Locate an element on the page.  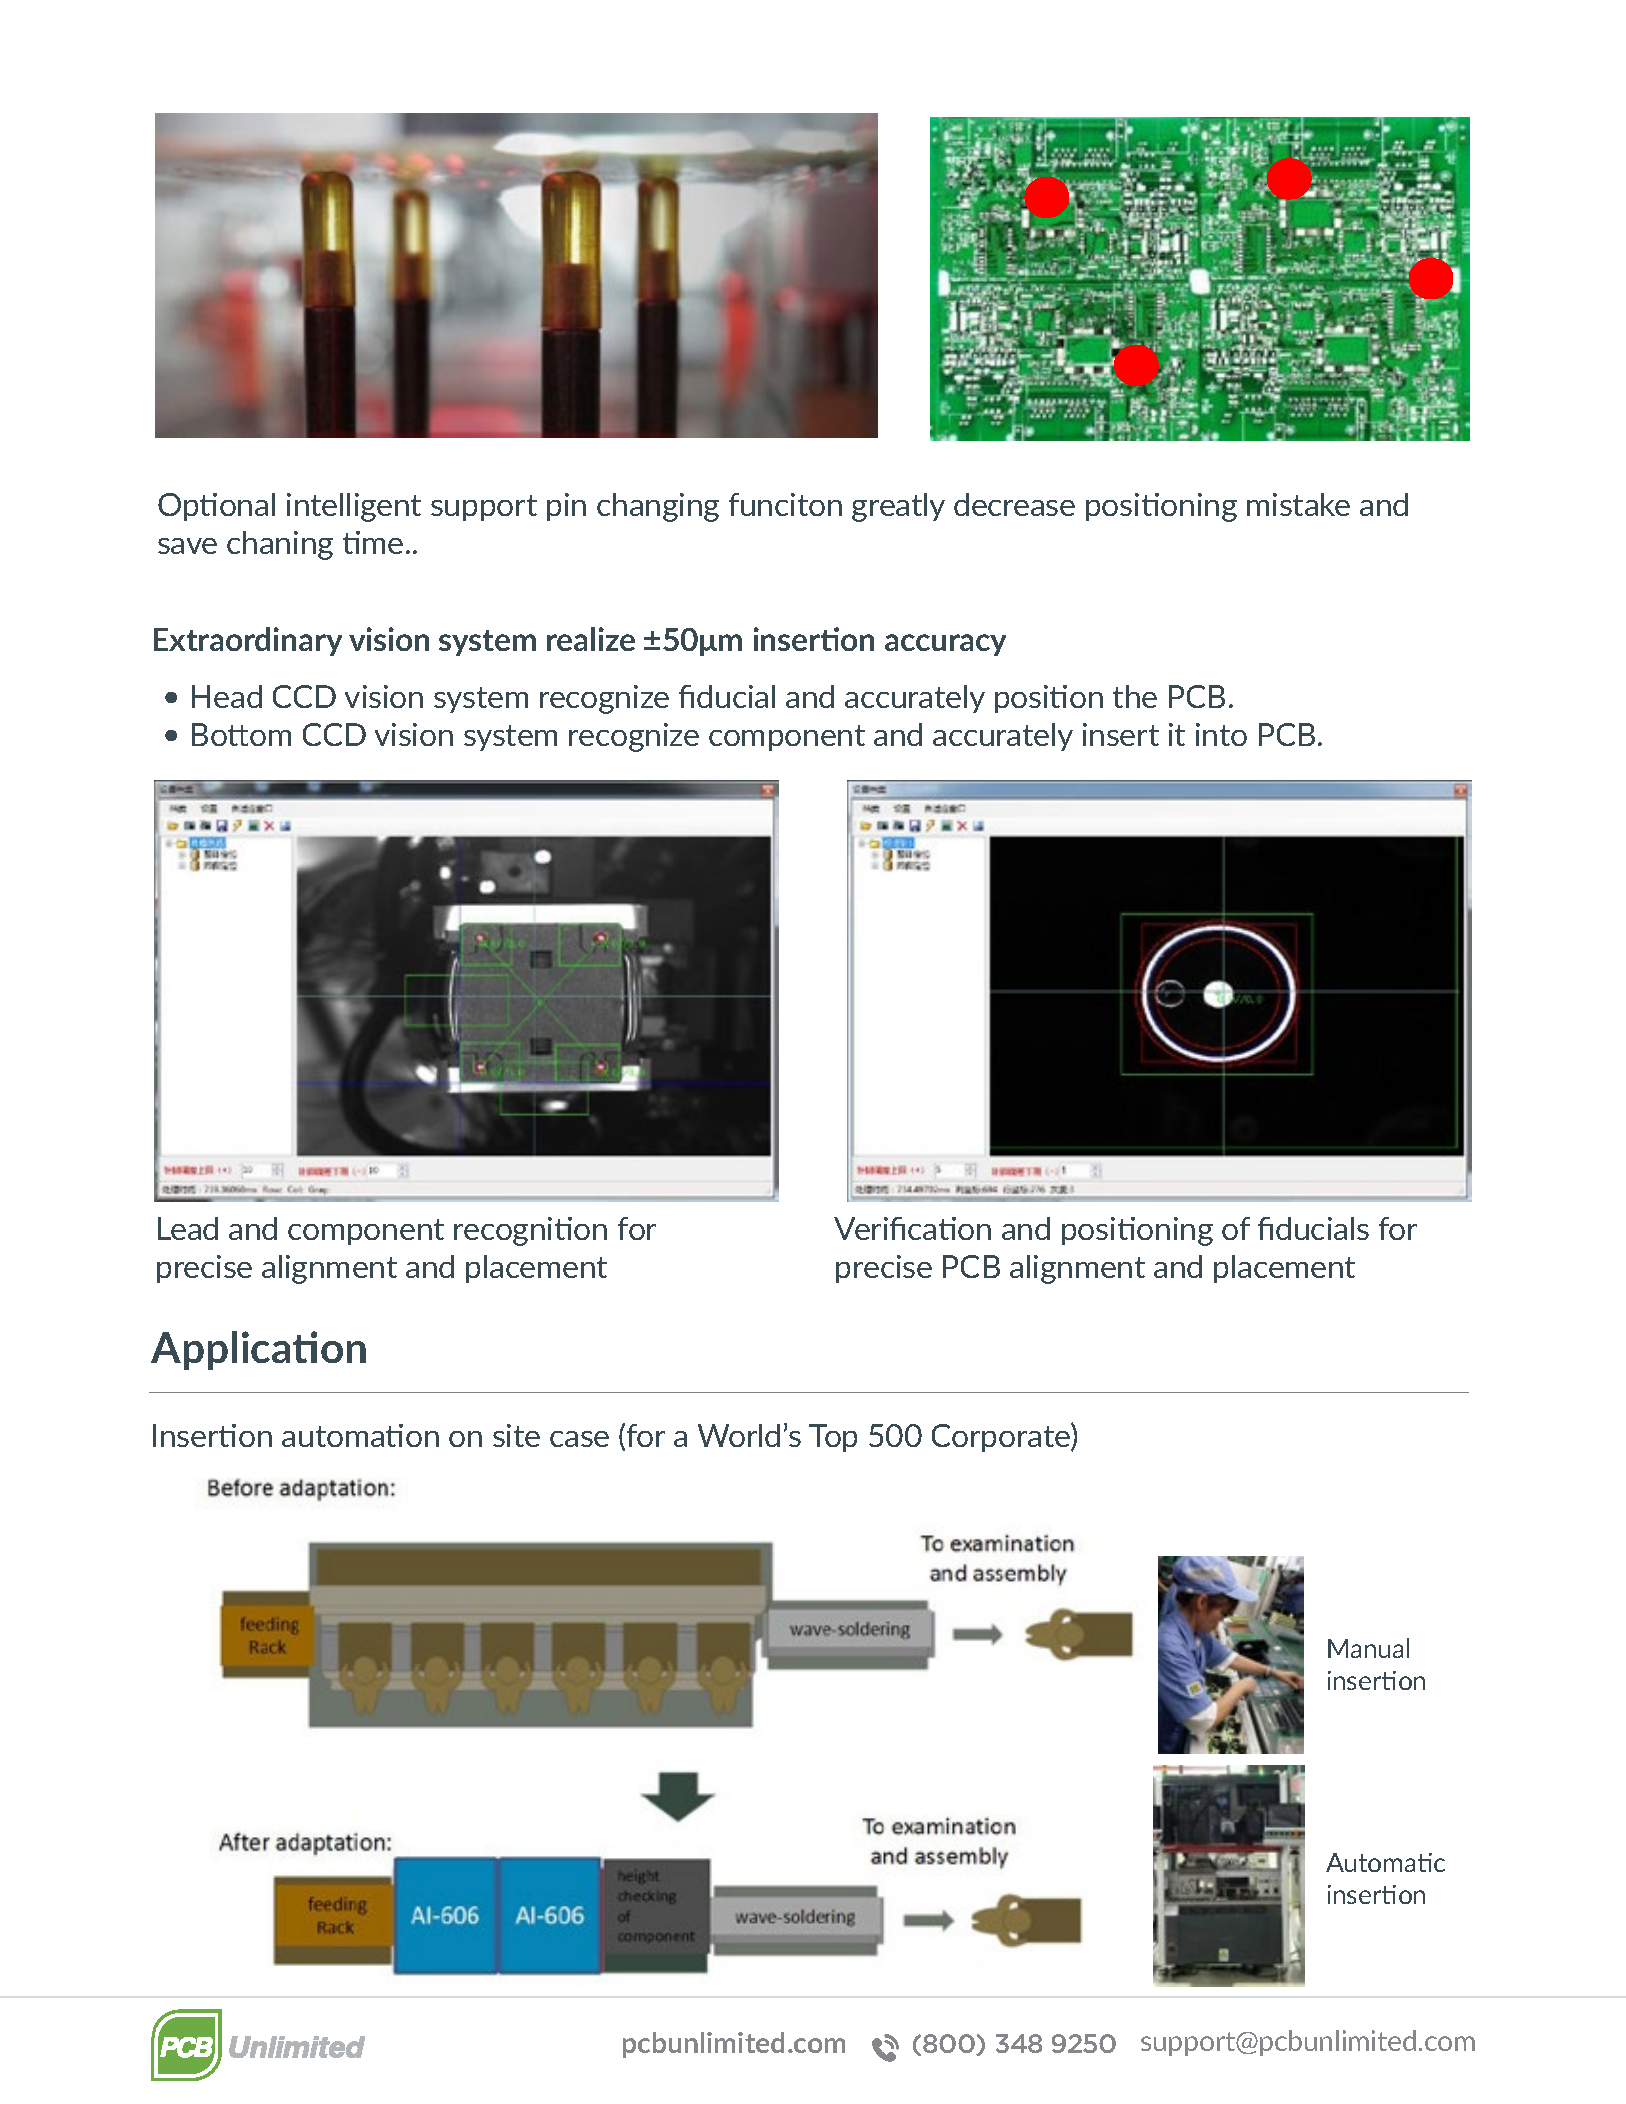
Corporate is located at coordinates (1002, 1437).
